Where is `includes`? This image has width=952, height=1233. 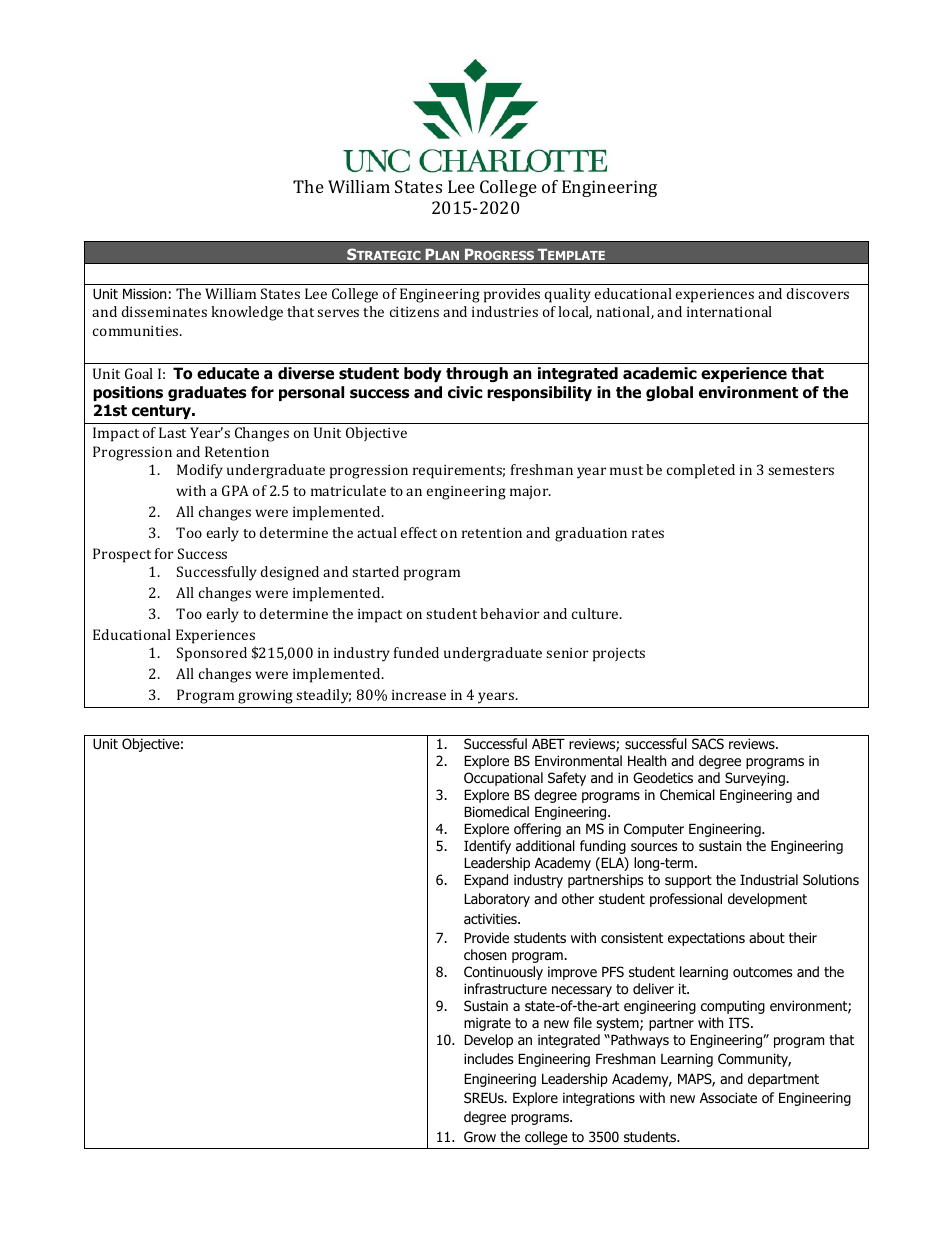
includes is located at coordinates (488, 1059).
